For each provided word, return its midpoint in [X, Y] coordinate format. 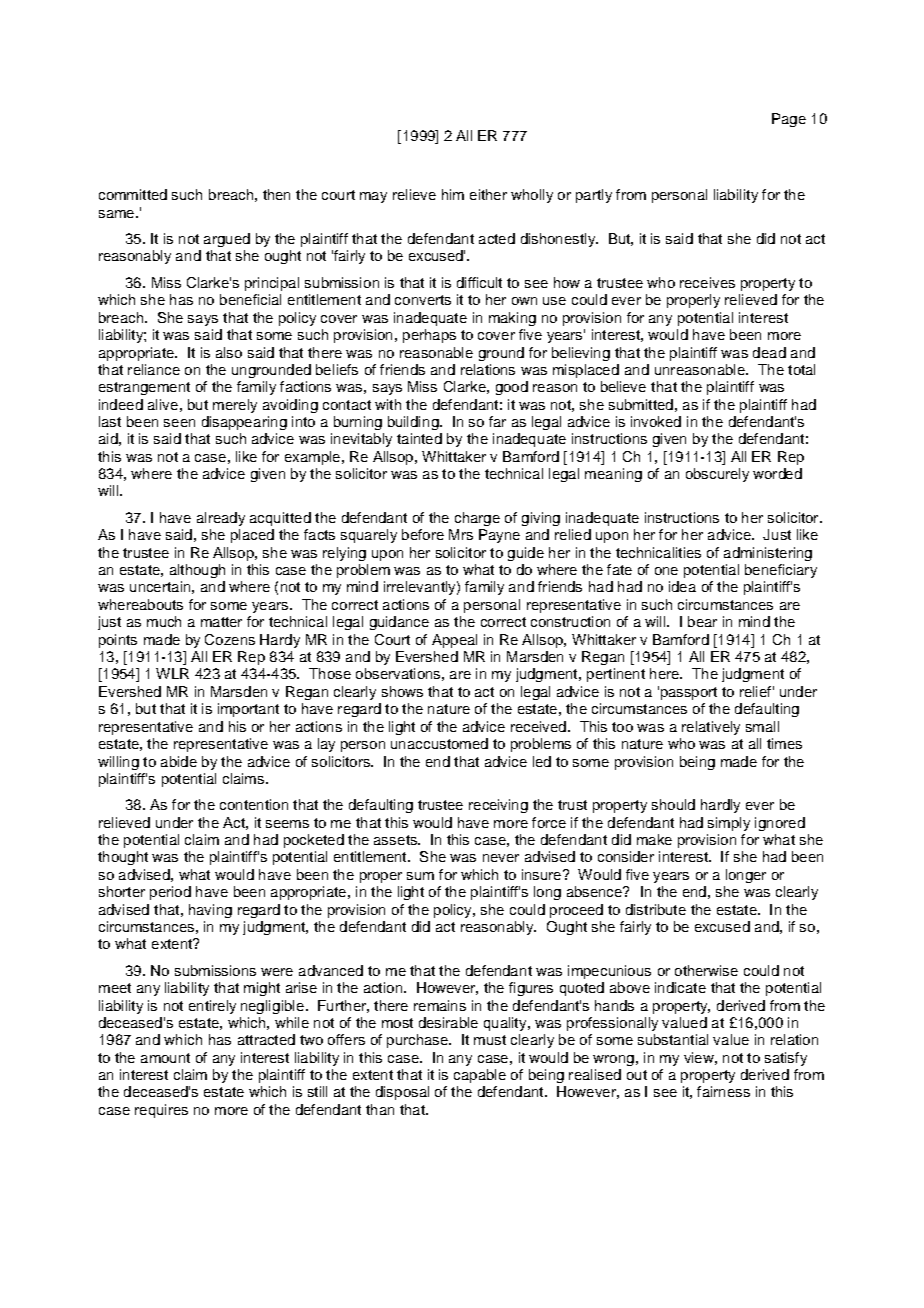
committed [133, 194]
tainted [419, 438]
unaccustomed [439, 743]
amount [165, 1058]
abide [179, 761]
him [453, 194]
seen [179, 423]
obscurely [717, 475]
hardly [720, 806]
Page [789, 120]
